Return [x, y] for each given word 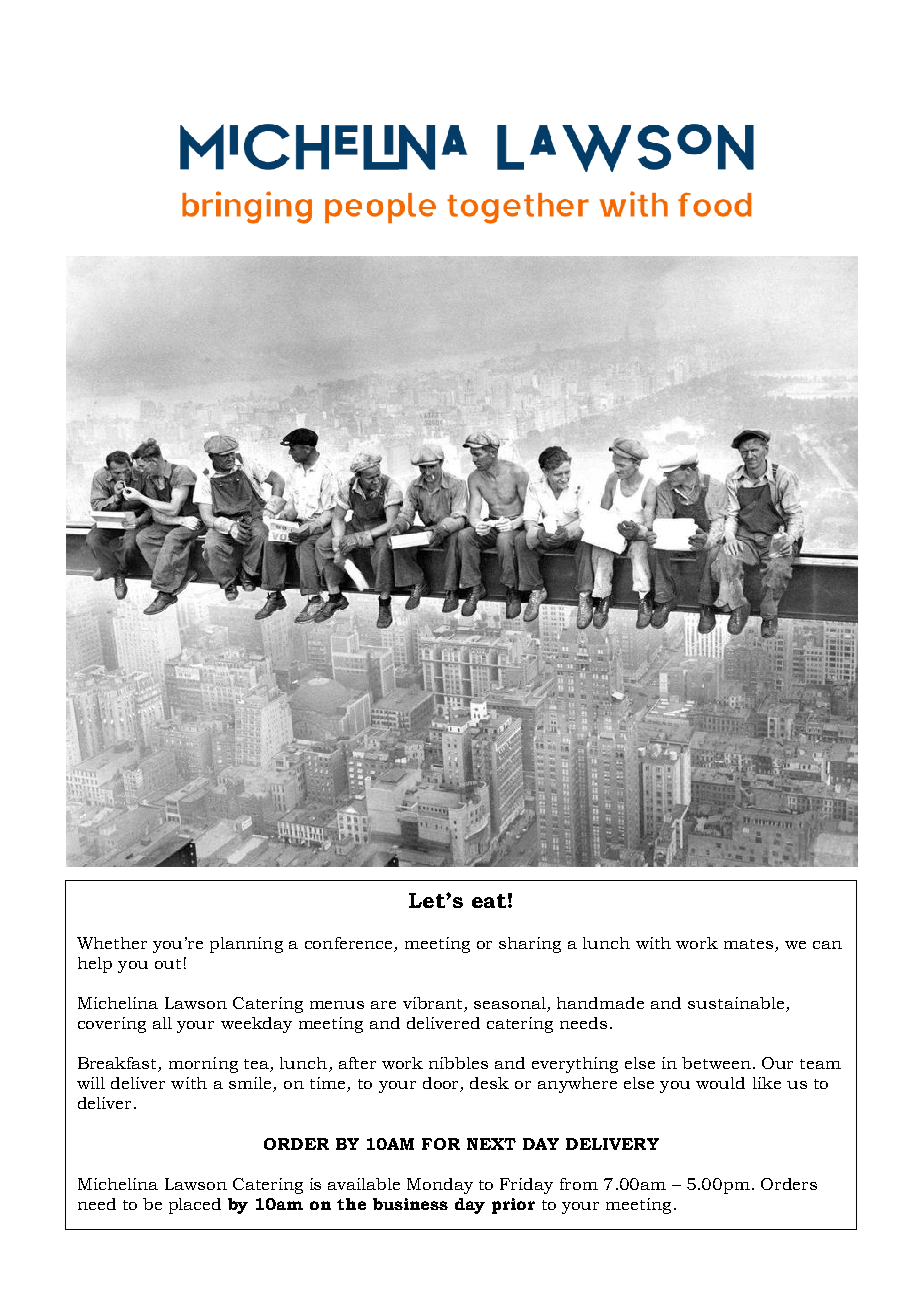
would [720, 1083]
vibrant [434, 1004]
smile [251, 1084]
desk [489, 1083]
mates [748, 944]
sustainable [737, 1004]
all [162, 1023]
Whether [112, 943]
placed [195, 1206]
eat [489, 901]
